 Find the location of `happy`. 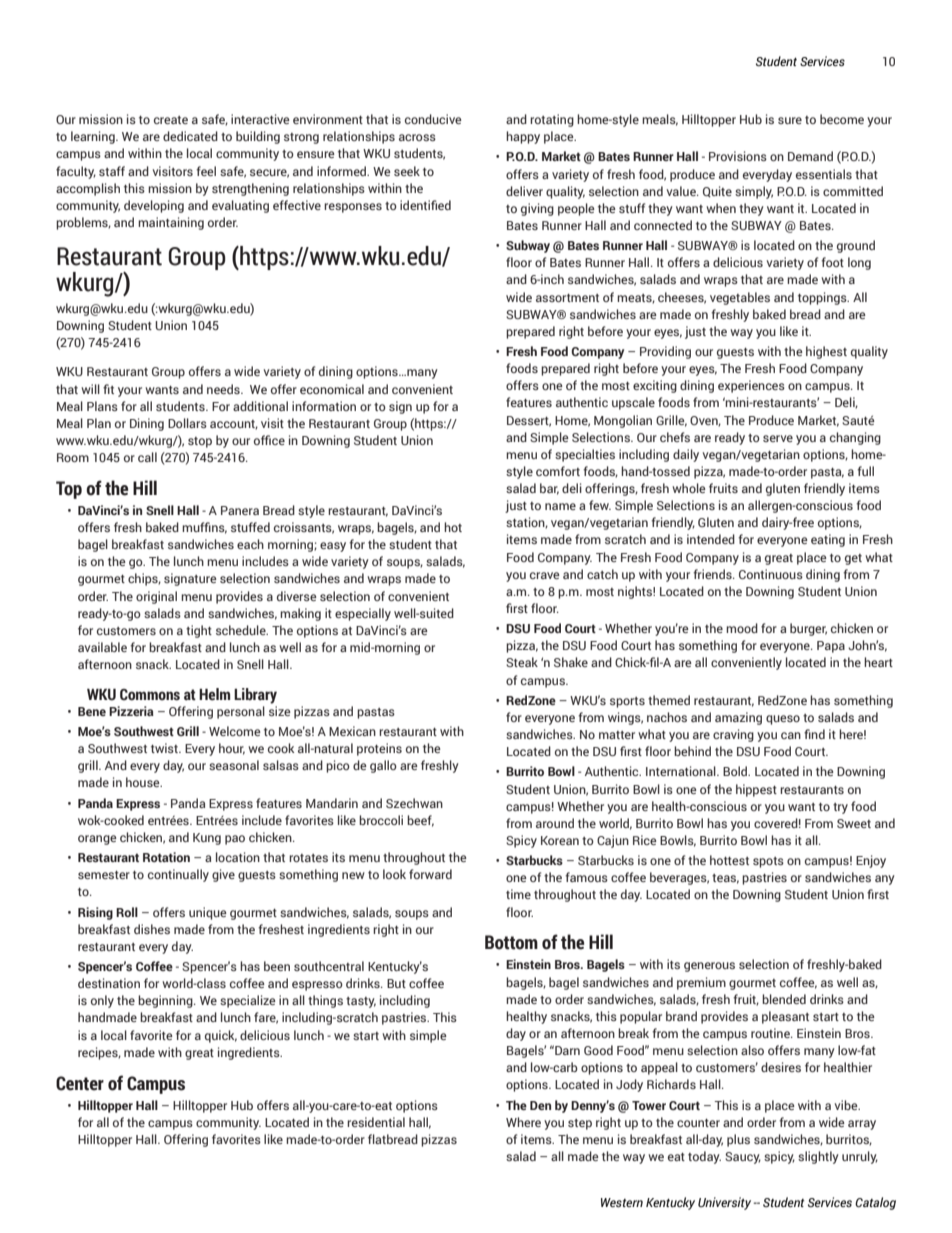

happy is located at coordinates (523, 137).
